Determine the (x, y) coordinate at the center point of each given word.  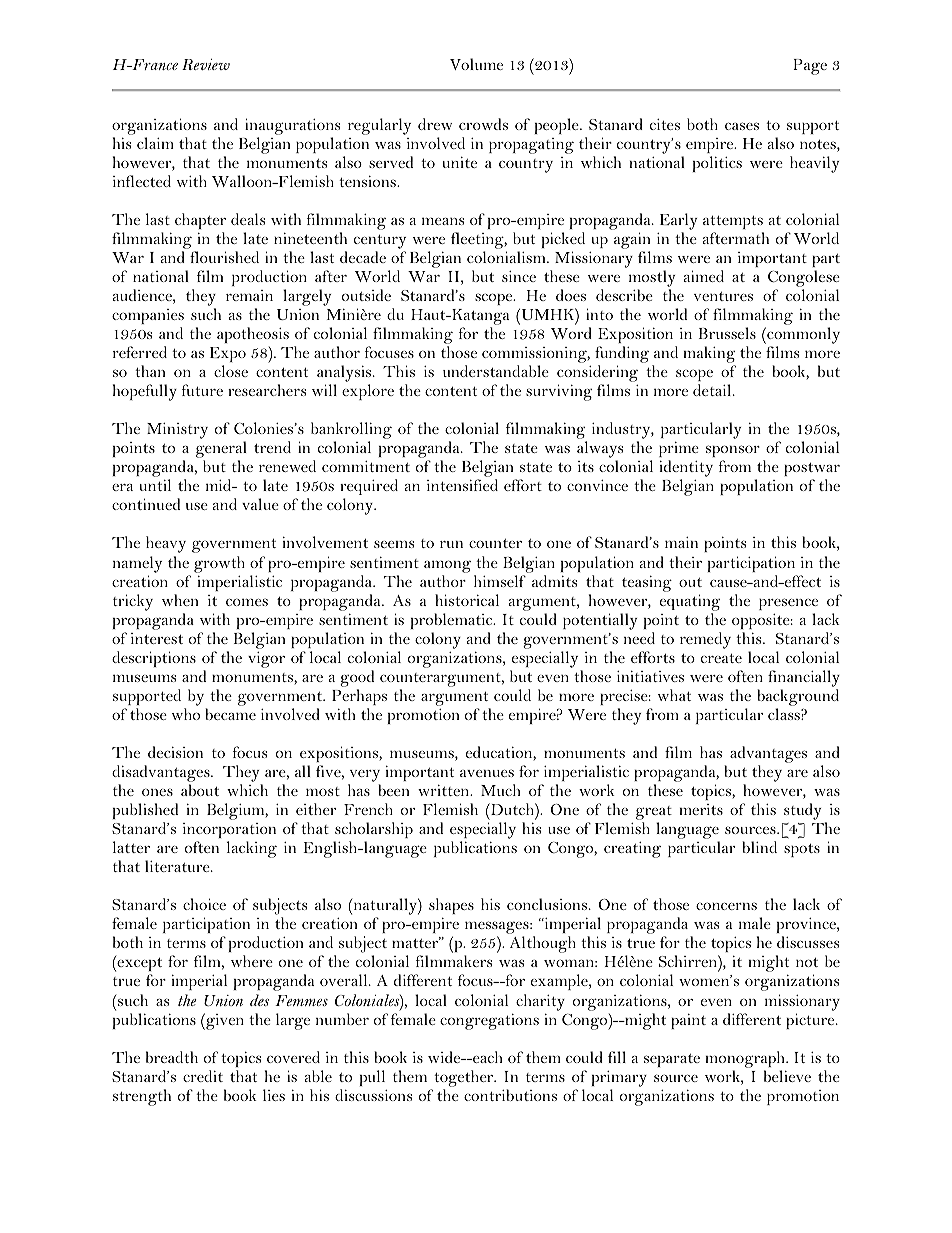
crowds (483, 124)
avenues (487, 773)
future (202, 390)
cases (742, 126)
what (674, 695)
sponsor (733, 451)
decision (175, 752)
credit (203, 1076)
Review (206, 64)
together (465, 1080)
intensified (462, 485)
